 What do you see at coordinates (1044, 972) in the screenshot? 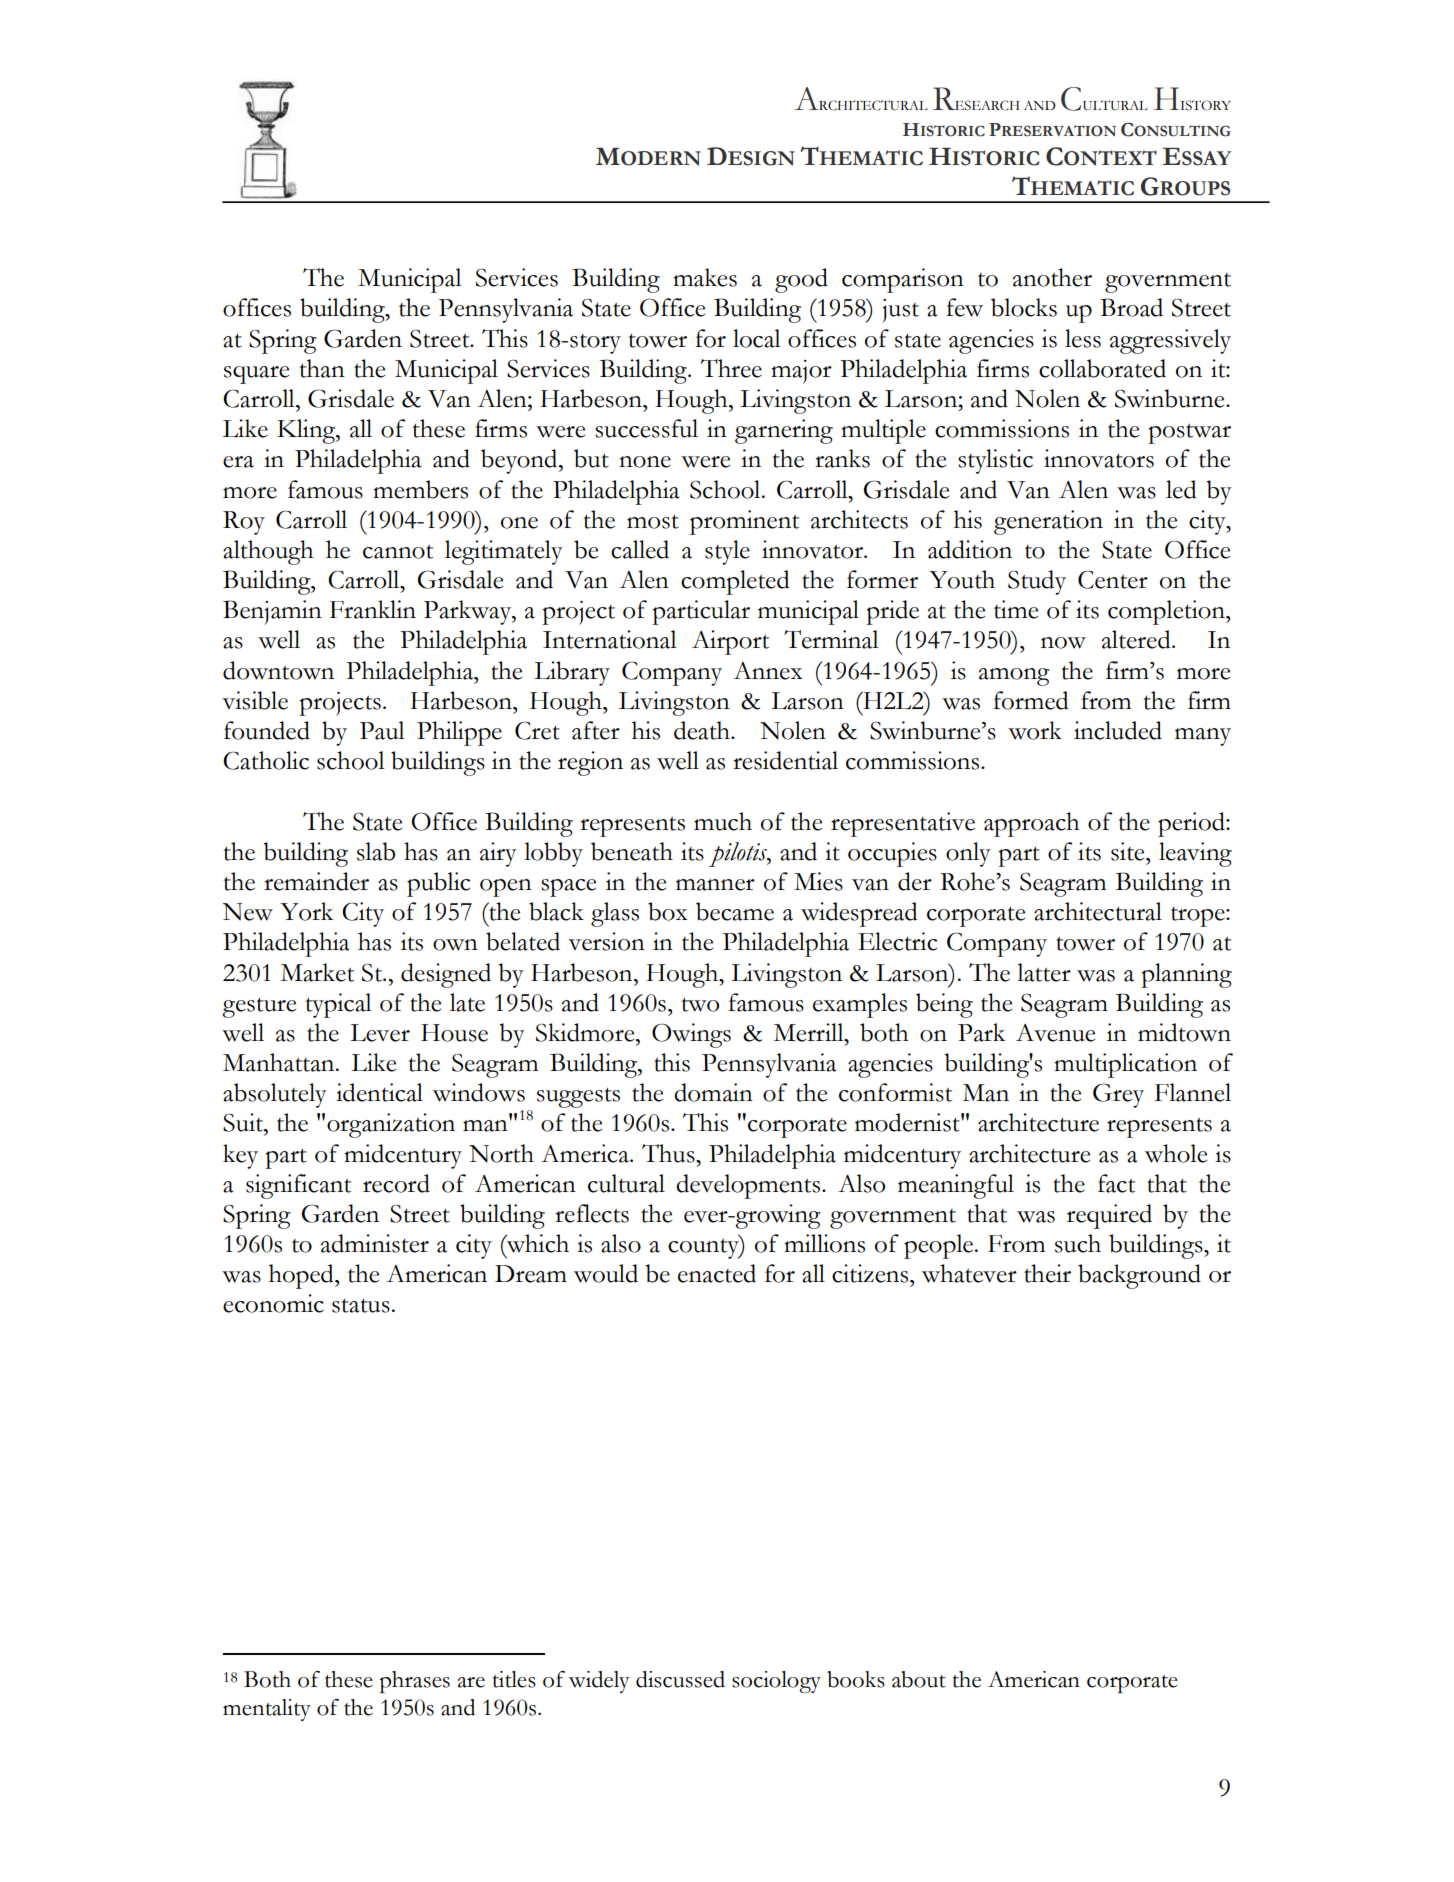
I see `latter` at bounding box center [1044, 972].
